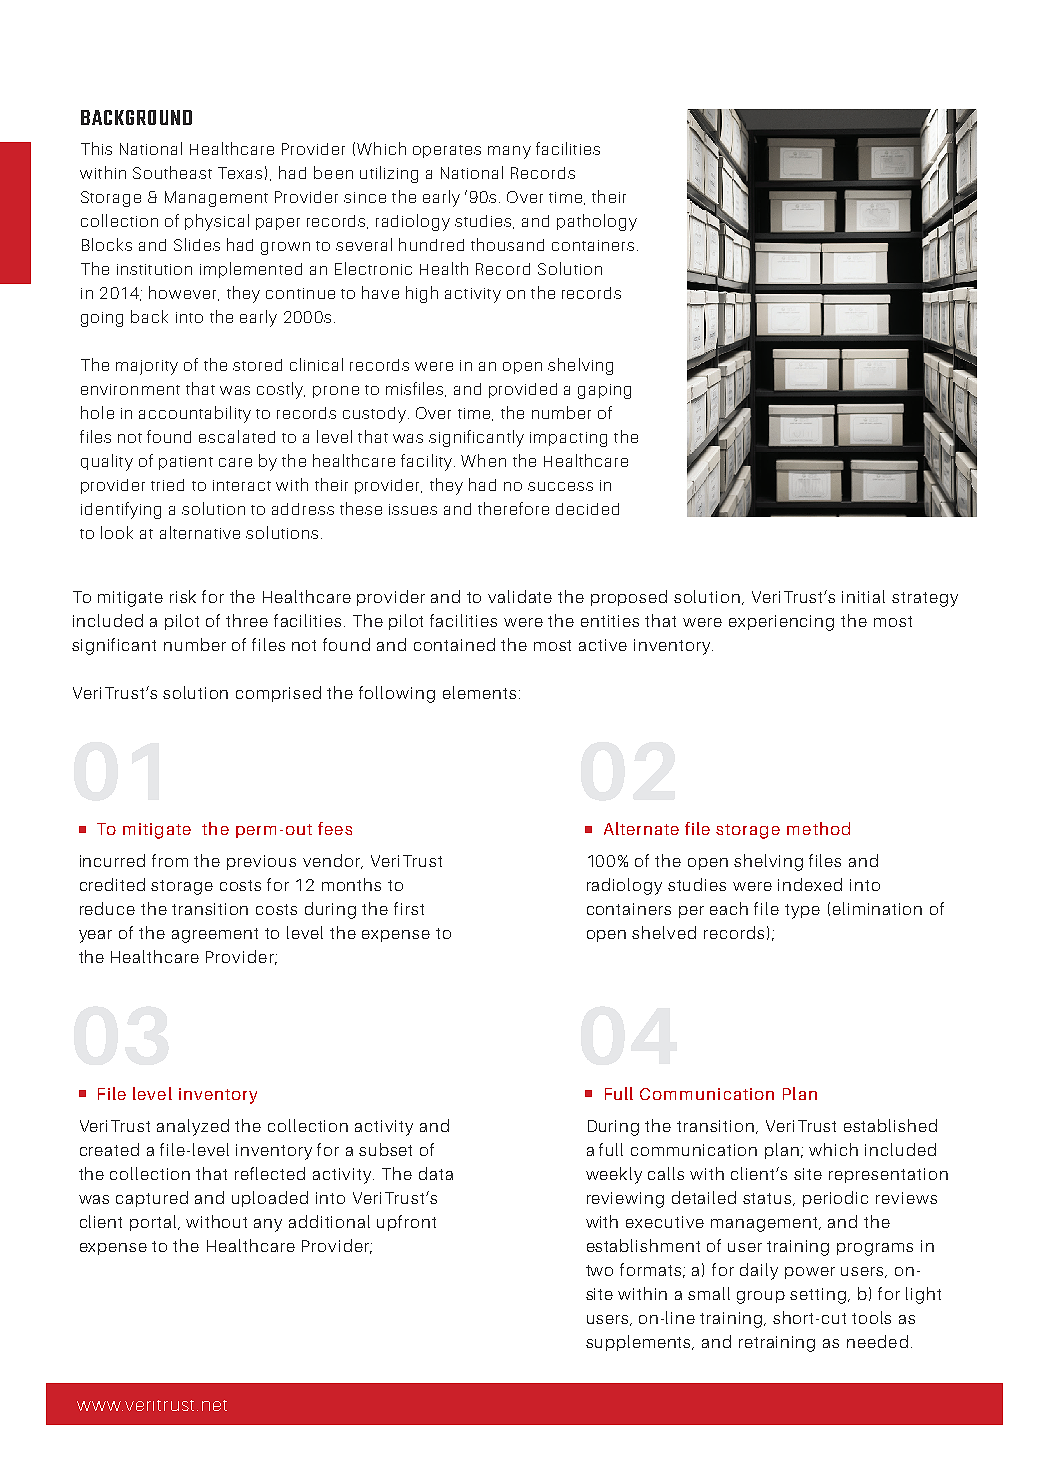  I want to click on portal, so click(154, 1223).
